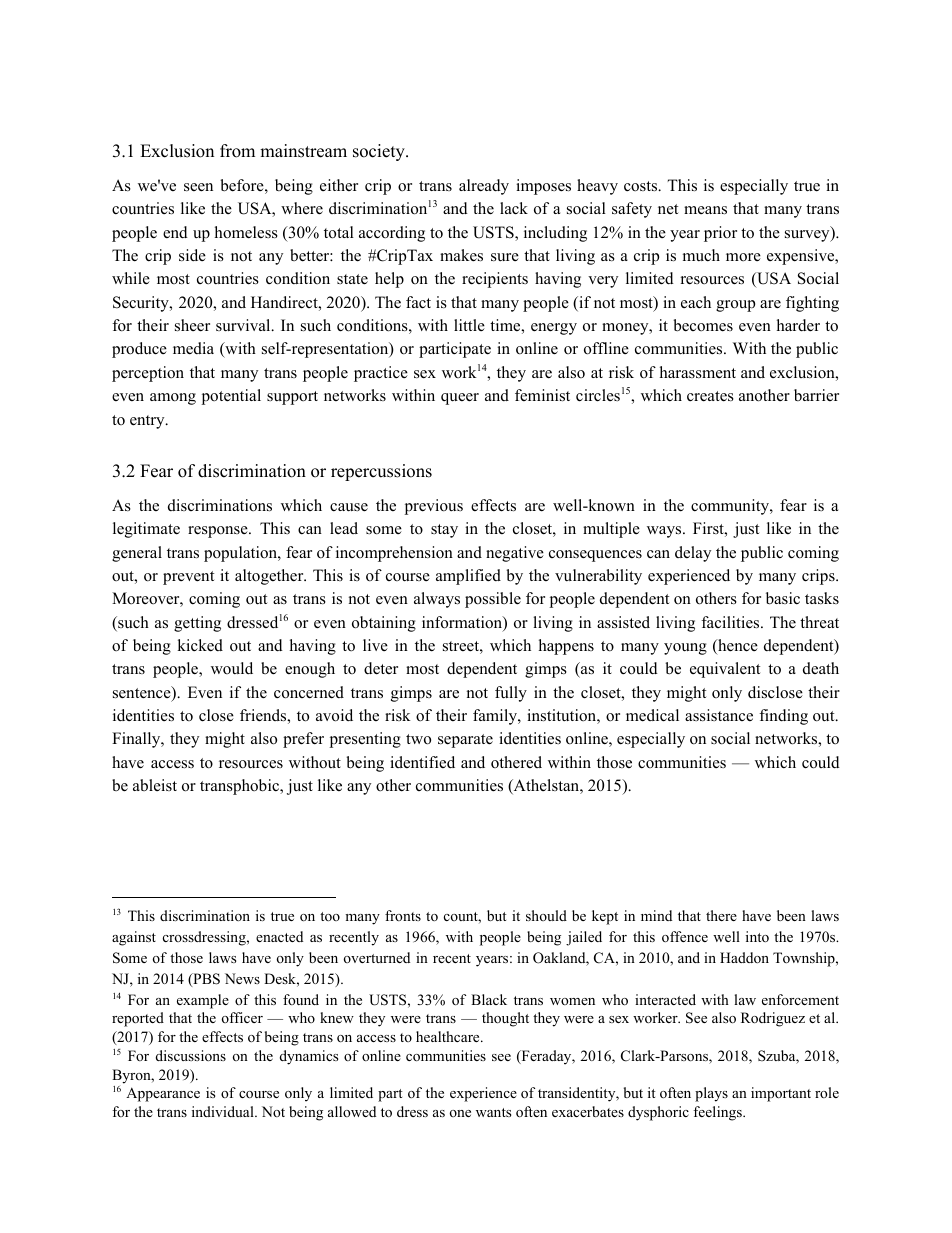 The height and width of the screenshot is (1233, 952). I want to click on potential, so click(231, 397).
